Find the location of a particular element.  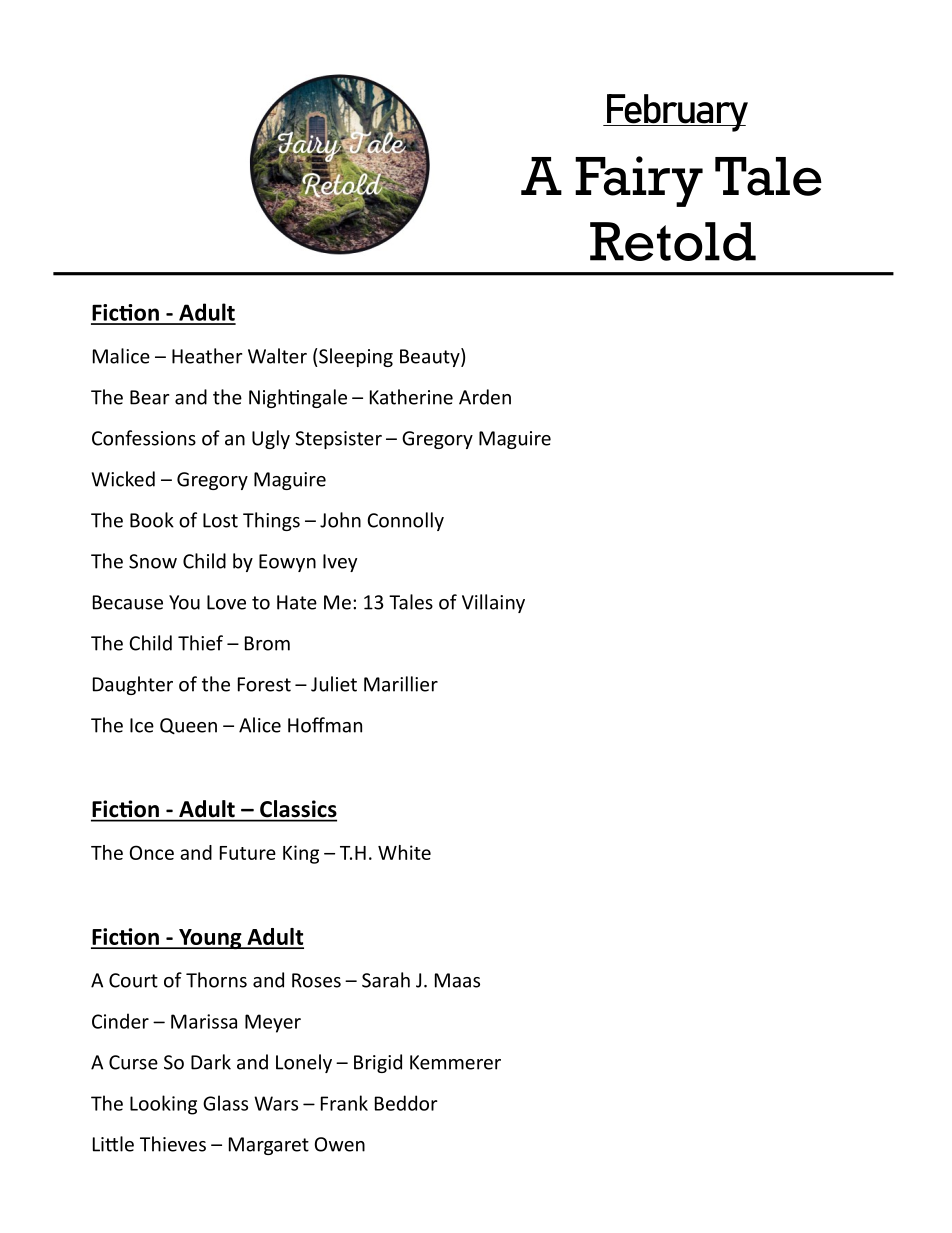

Thieves is located at coordinates (173, 1144).
